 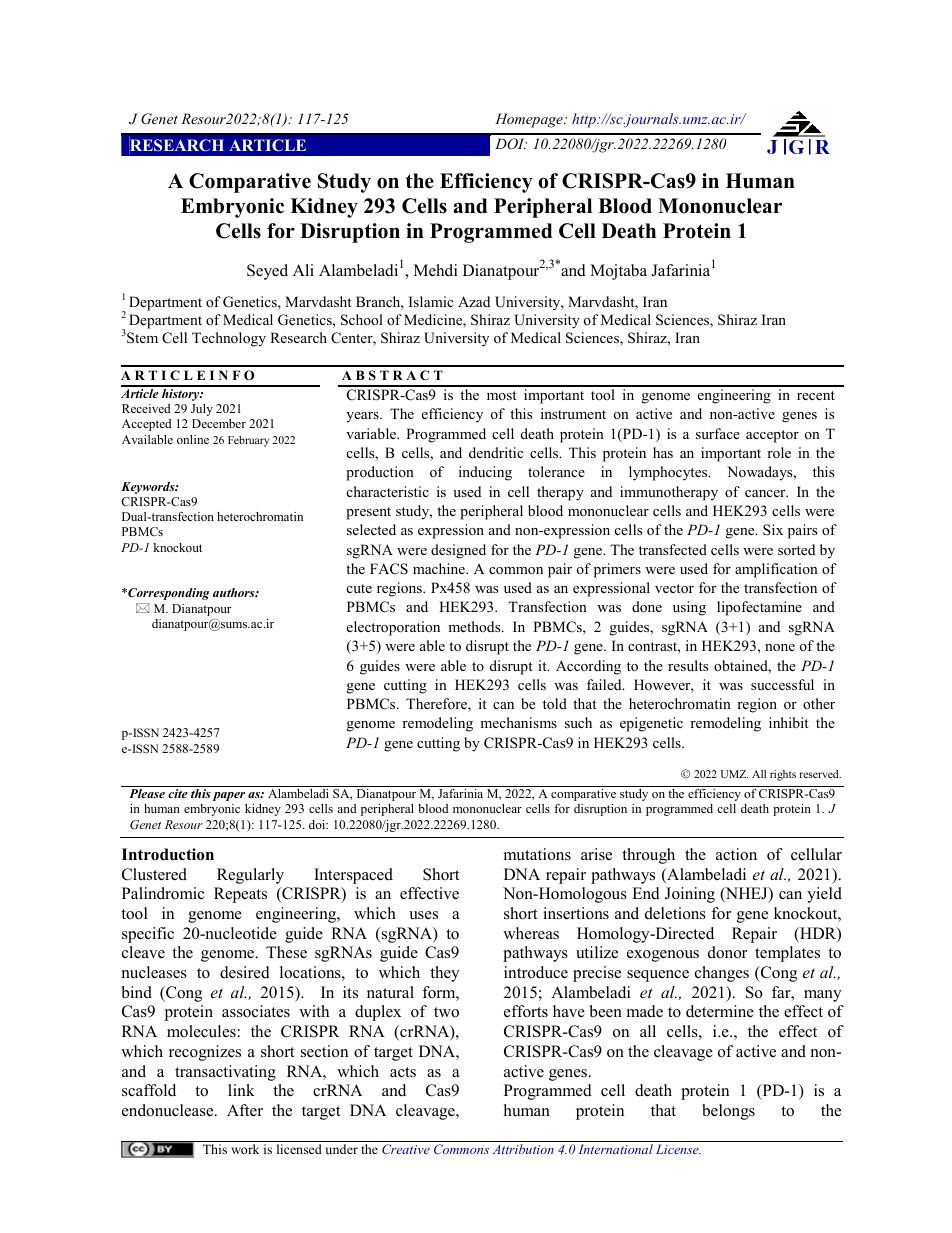 What do you see at coordinates (530, 120) in the screenshot?
I see `Homepage` at bounding box center [530, 120].
